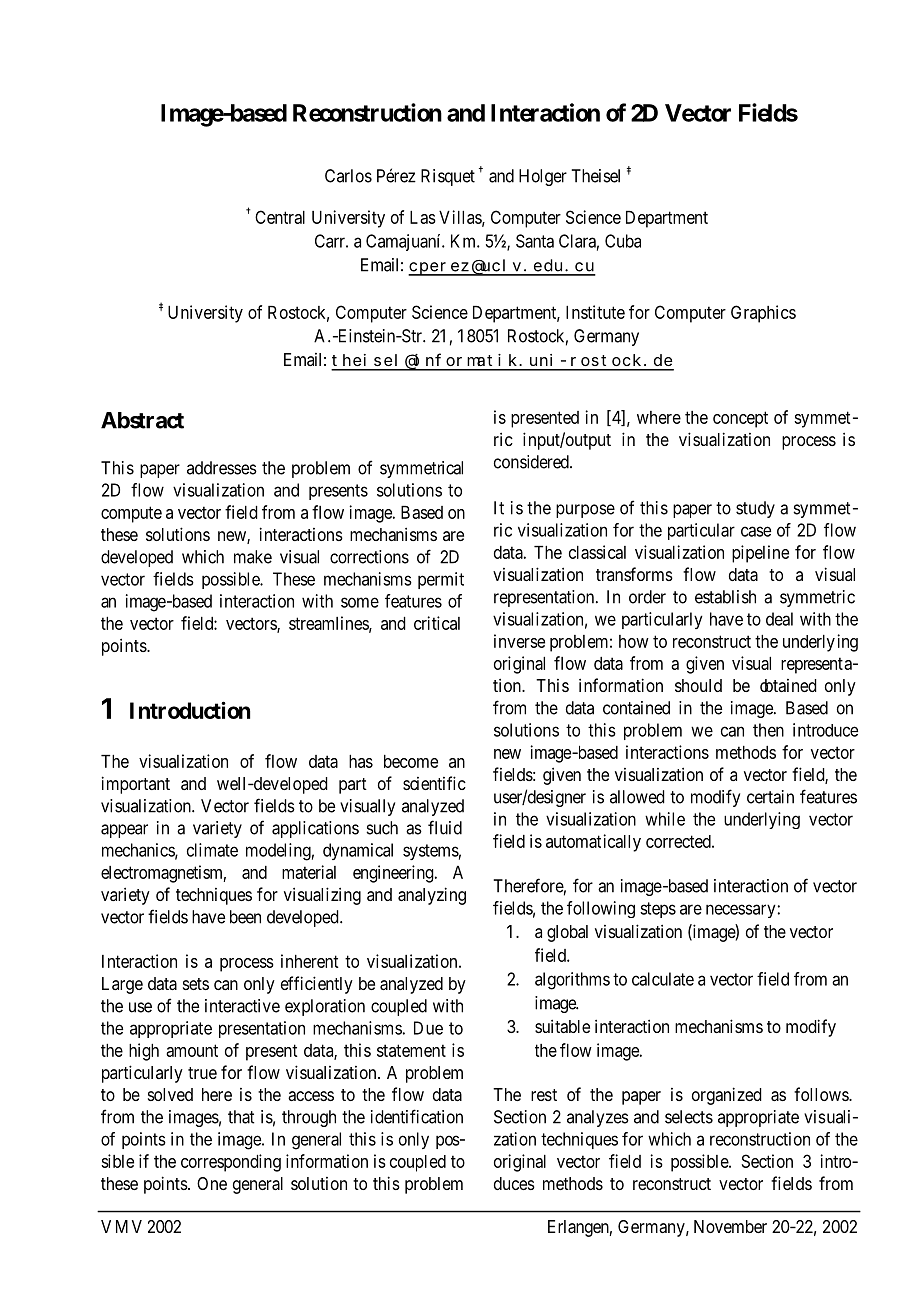  Describe the element at coordinates (253, 557) in the screenshot. I see `make` at that location.
